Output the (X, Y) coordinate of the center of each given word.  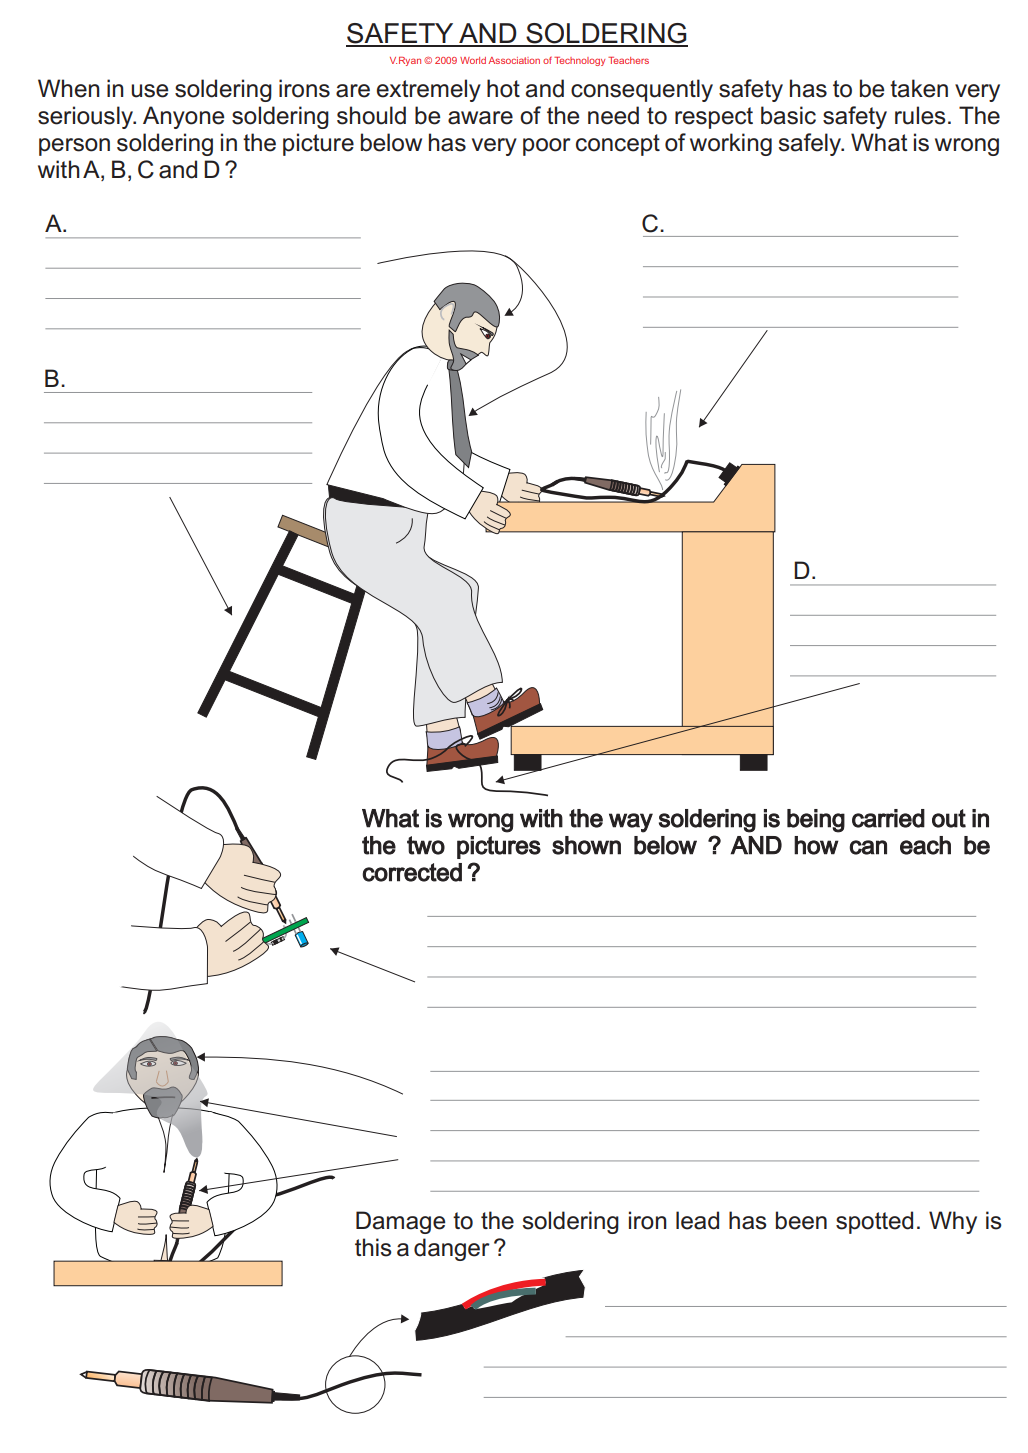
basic (788, 115)
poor (547, 147)
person (74, 147)
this (373, 1247)
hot (503, 88)
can (868, 847)
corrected (412, 872)
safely (811, 144)
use (149, 91)
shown (586, 845)
